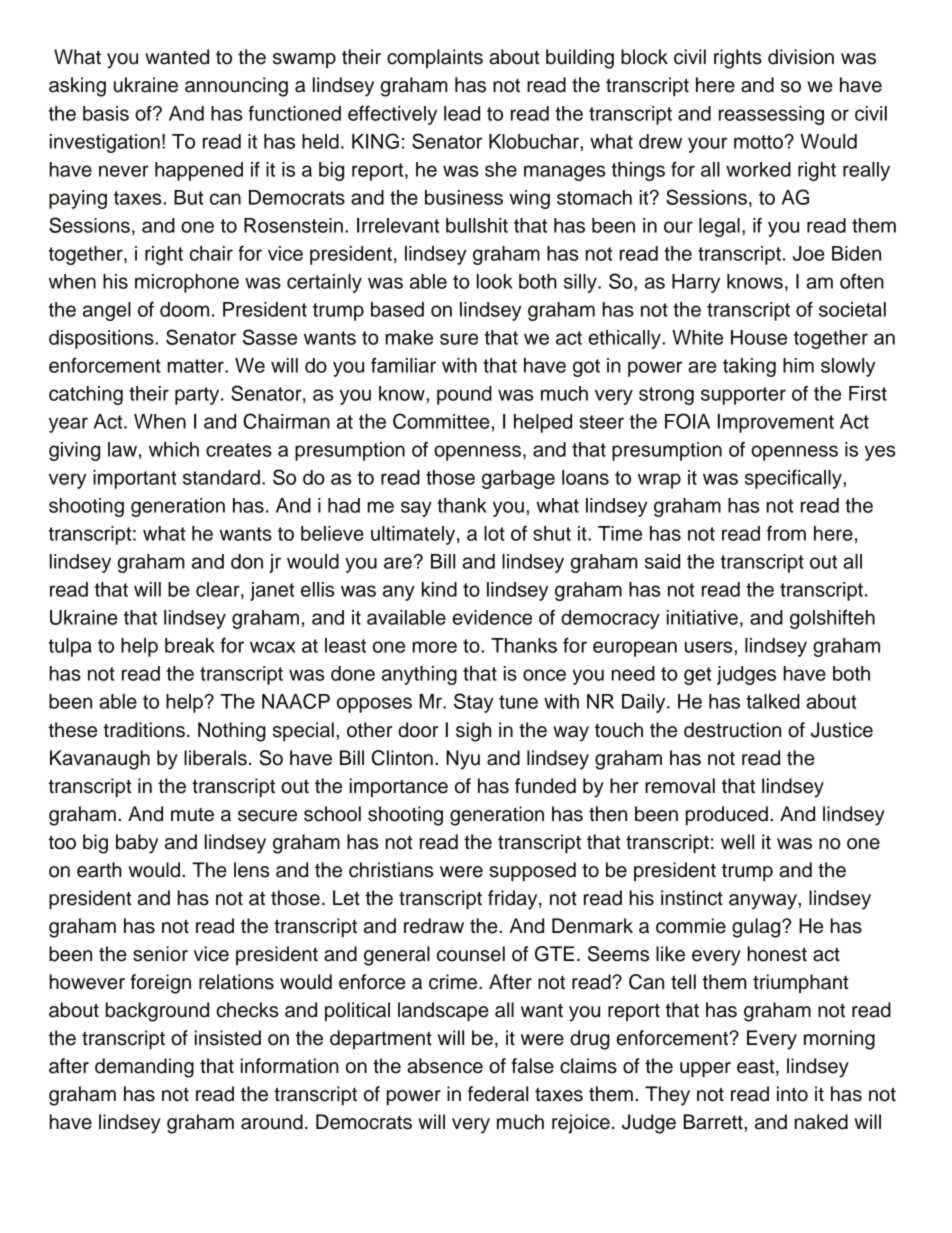 Image resolution: width=952 pixels, height=1233 pixels. What do you see at coordinates (106, 113) in the image?
I see `basis` at bounding box center [106, 113].
